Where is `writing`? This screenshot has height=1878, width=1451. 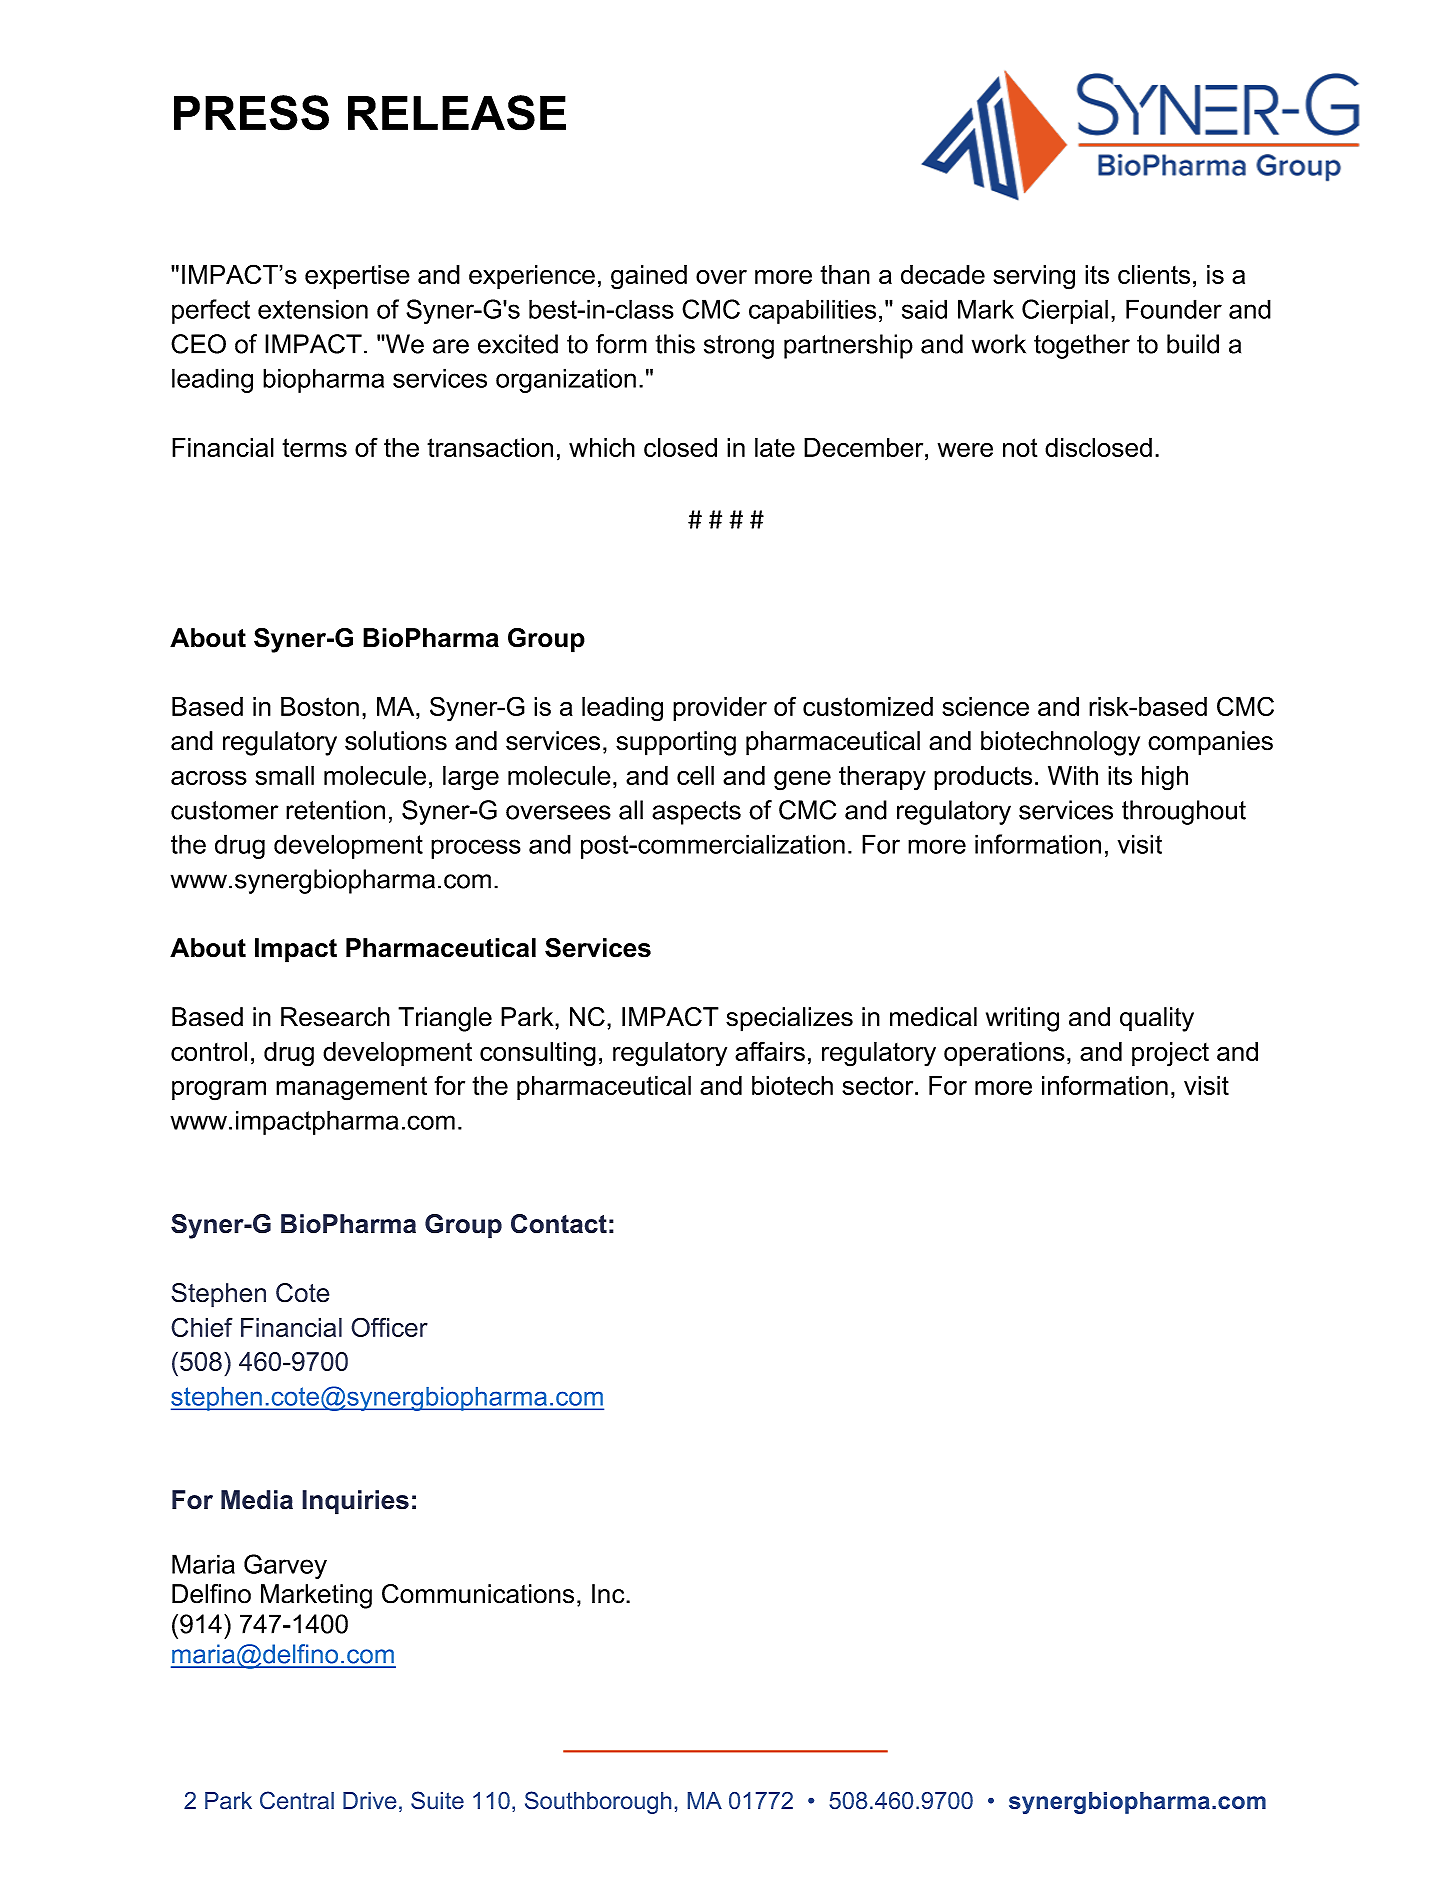
writing is located at coordinates (1022, 1019).
